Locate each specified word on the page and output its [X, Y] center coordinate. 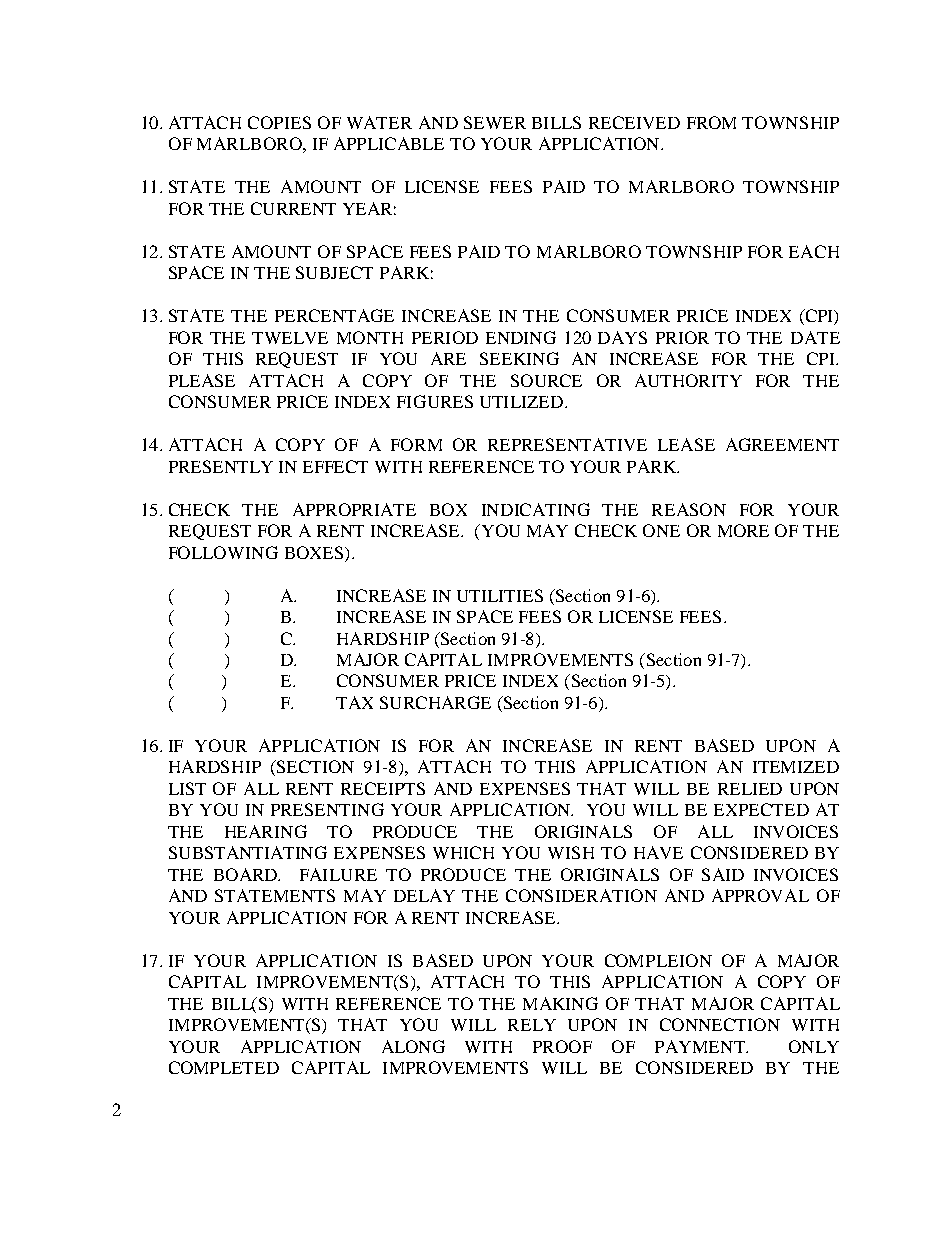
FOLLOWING [223, 552]
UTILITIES [500, 595]
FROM [711, 122]
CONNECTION [720, 1024]
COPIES [279, 122]
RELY [532, 1025]
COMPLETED [224, 1067]
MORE [743, 530]
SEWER [495, 122]
